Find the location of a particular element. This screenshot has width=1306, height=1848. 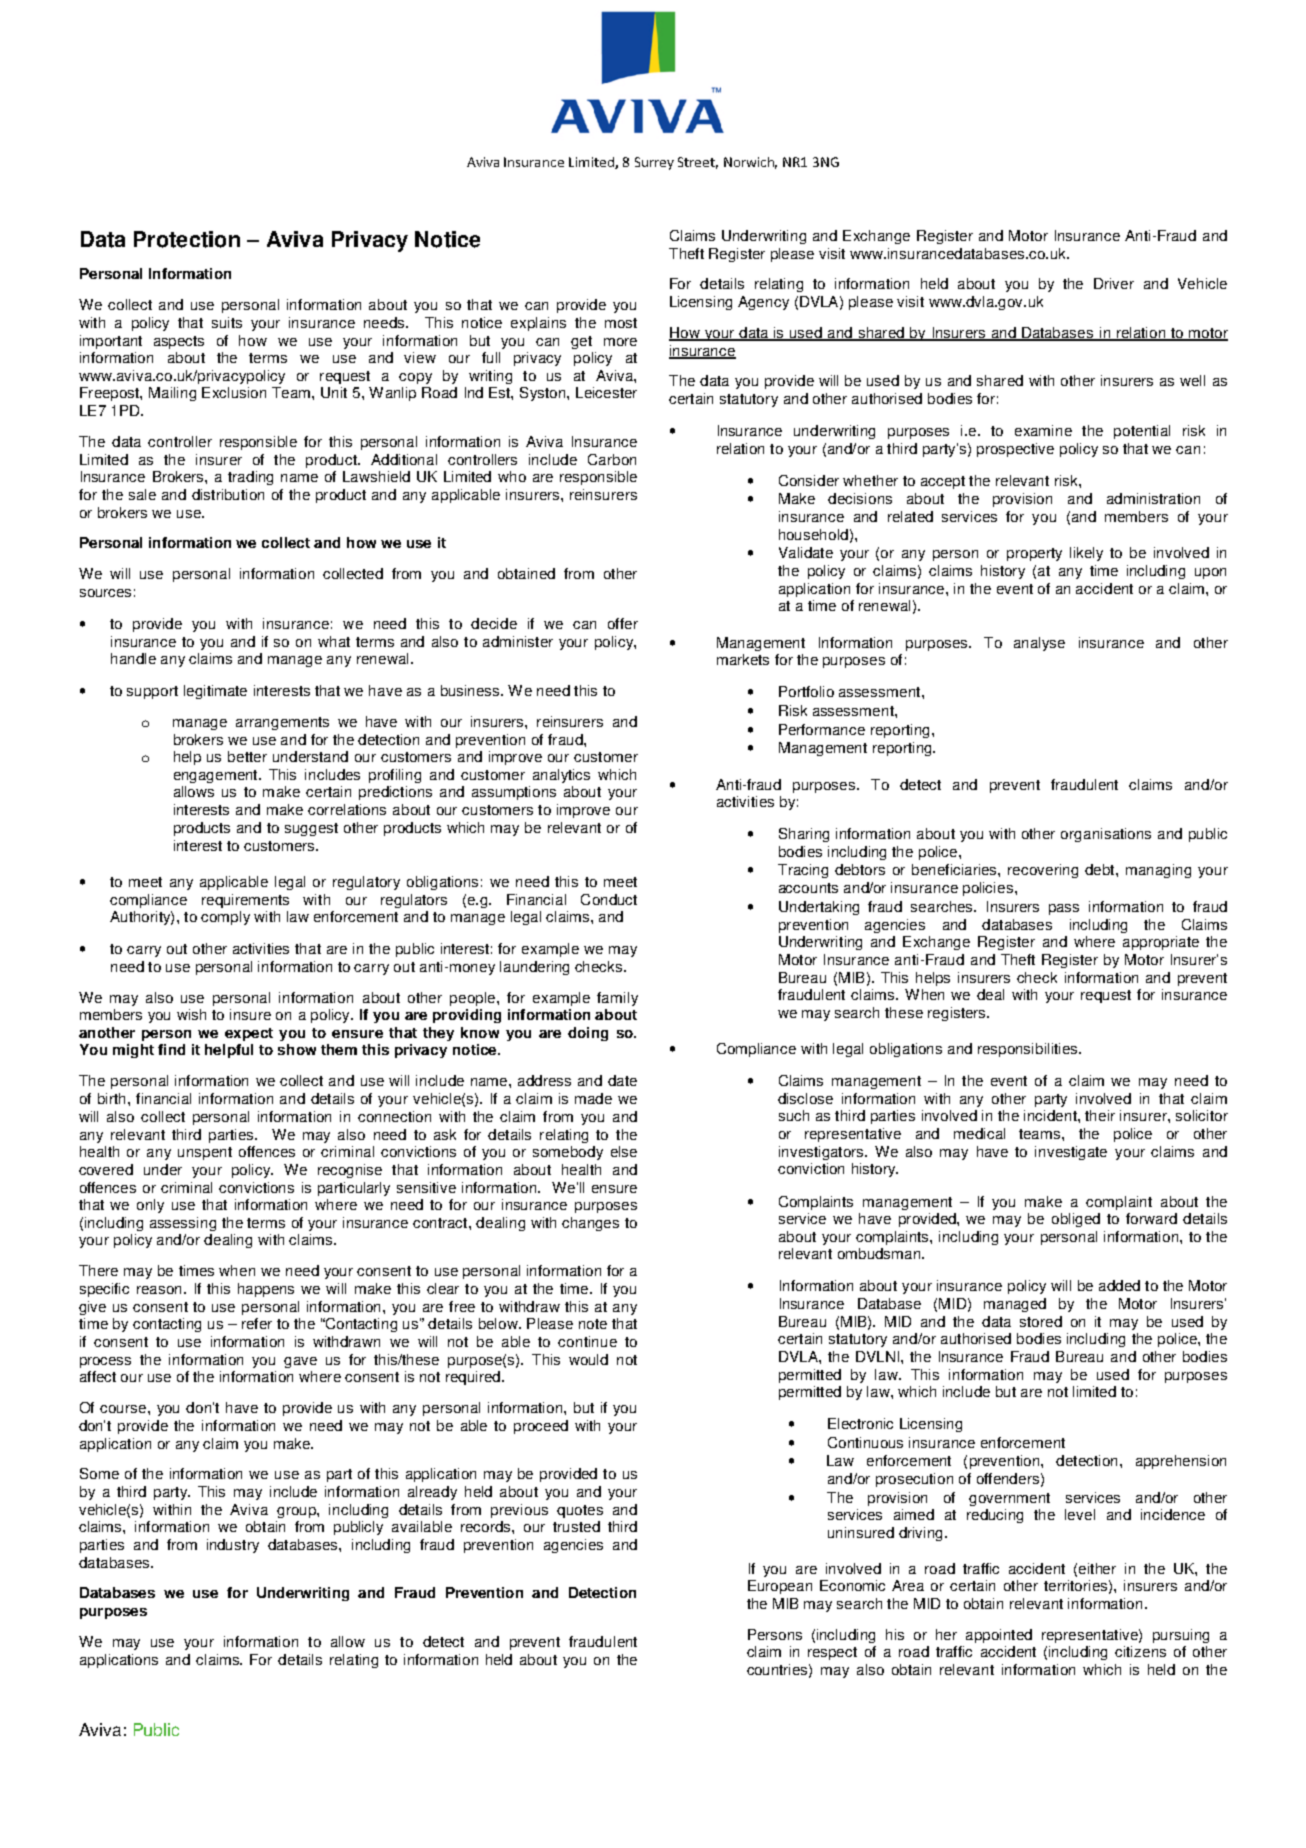

industry is located at coordinates (233, 1546).
